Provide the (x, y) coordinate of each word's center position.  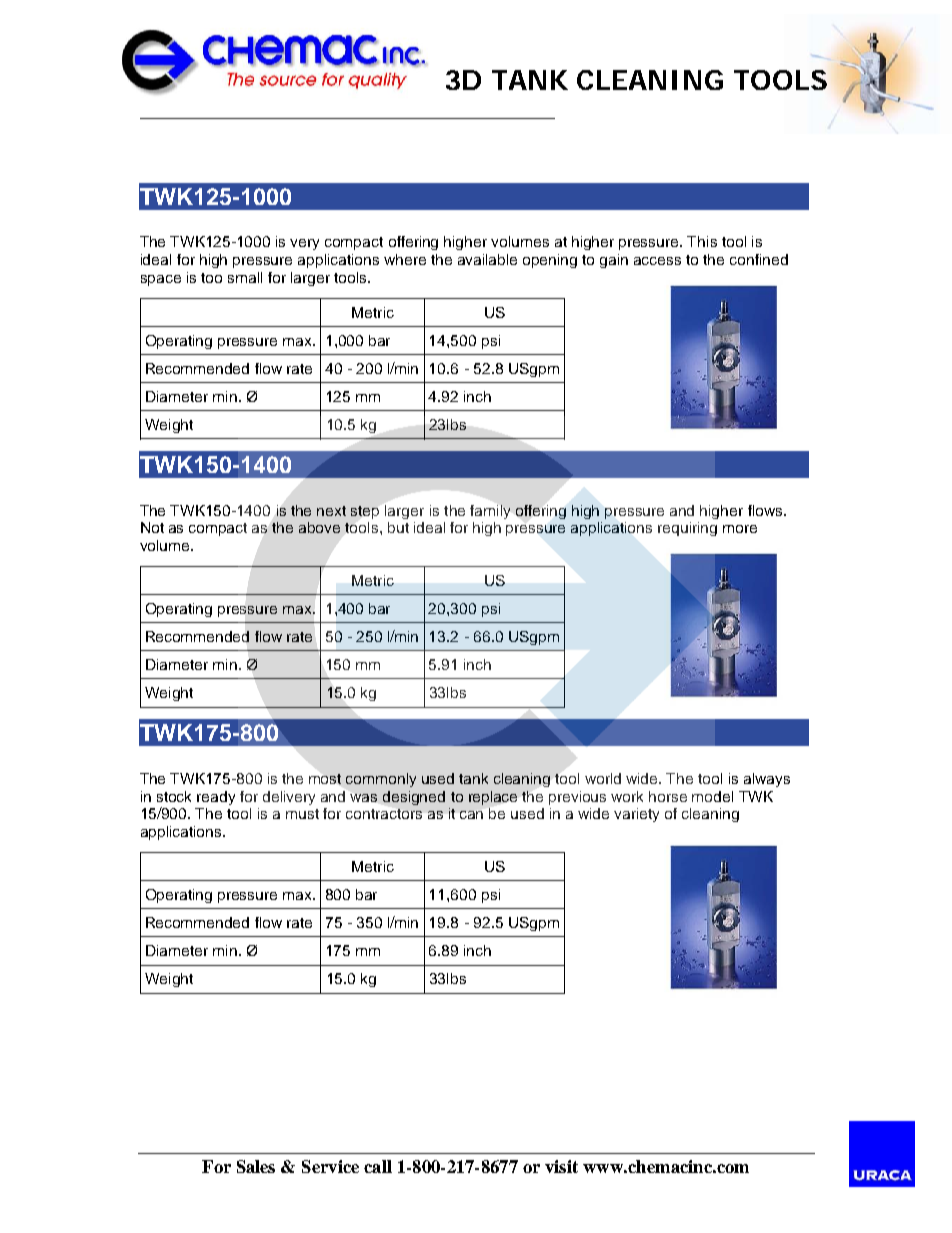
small (245, 277)
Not (152, 527)
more (740, 529)
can (471, 815)
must (302, 814)
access (657, 261)
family (490, 512)
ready (216, 798)
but (398, 527)
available (487, 259)
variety (636, 815)
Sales (256, 1166)
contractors (384, 814)
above (319, 527)
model (712, 796)
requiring (687, 529)
